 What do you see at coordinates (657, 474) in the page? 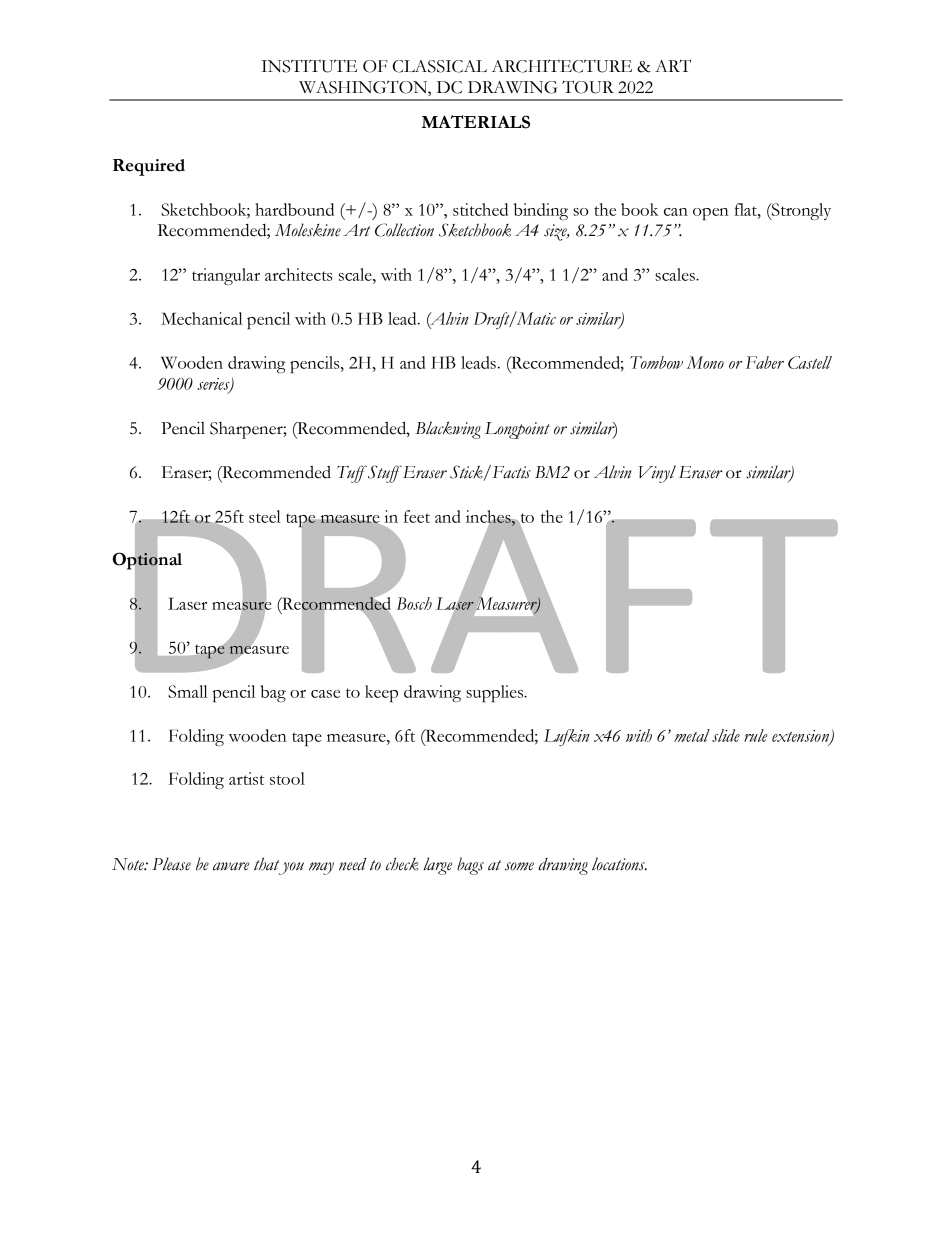
I see `Vinyl` at bounding box center [657, 474].
